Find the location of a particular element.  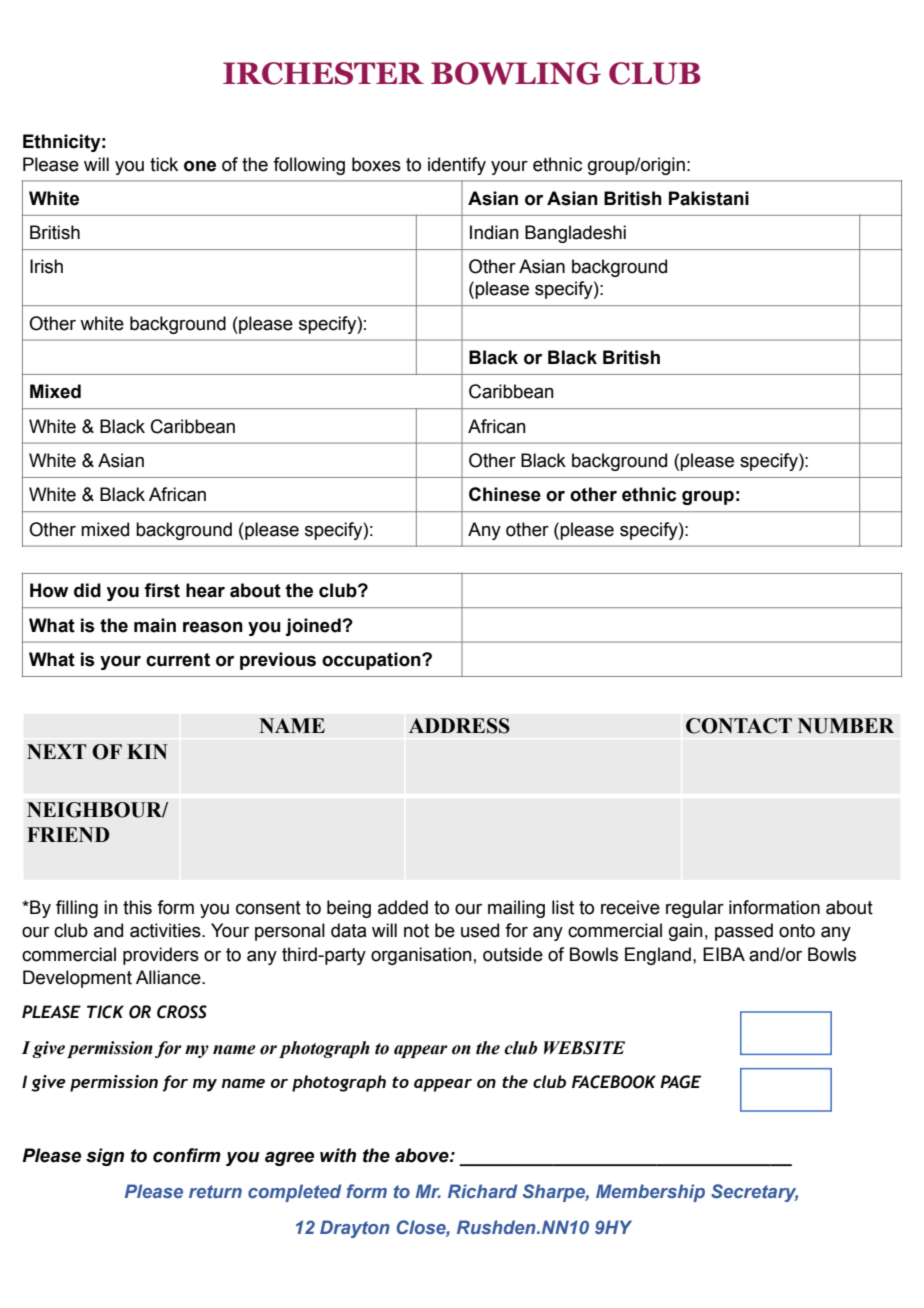

BOWLING is located at coordinates (516, 73).
